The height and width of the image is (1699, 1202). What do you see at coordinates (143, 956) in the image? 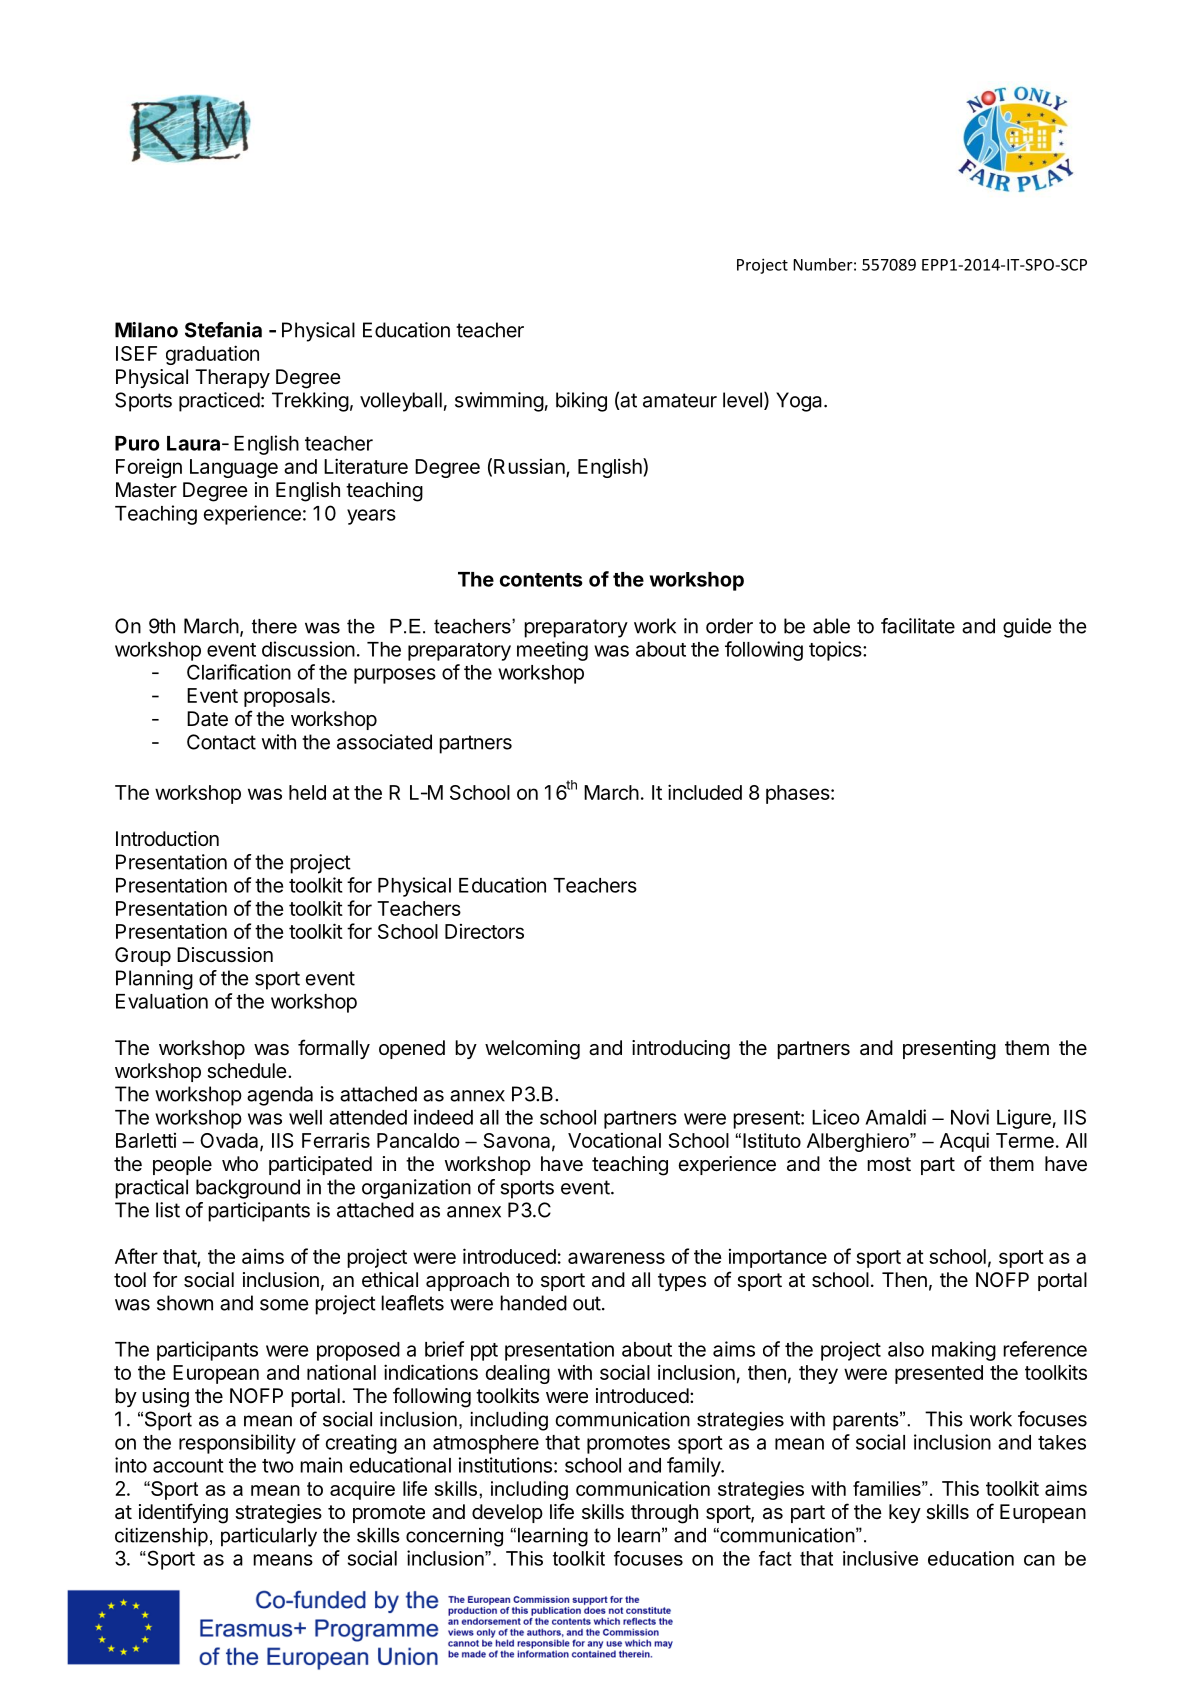
I see `Group` at bounding box center [143, 956].
